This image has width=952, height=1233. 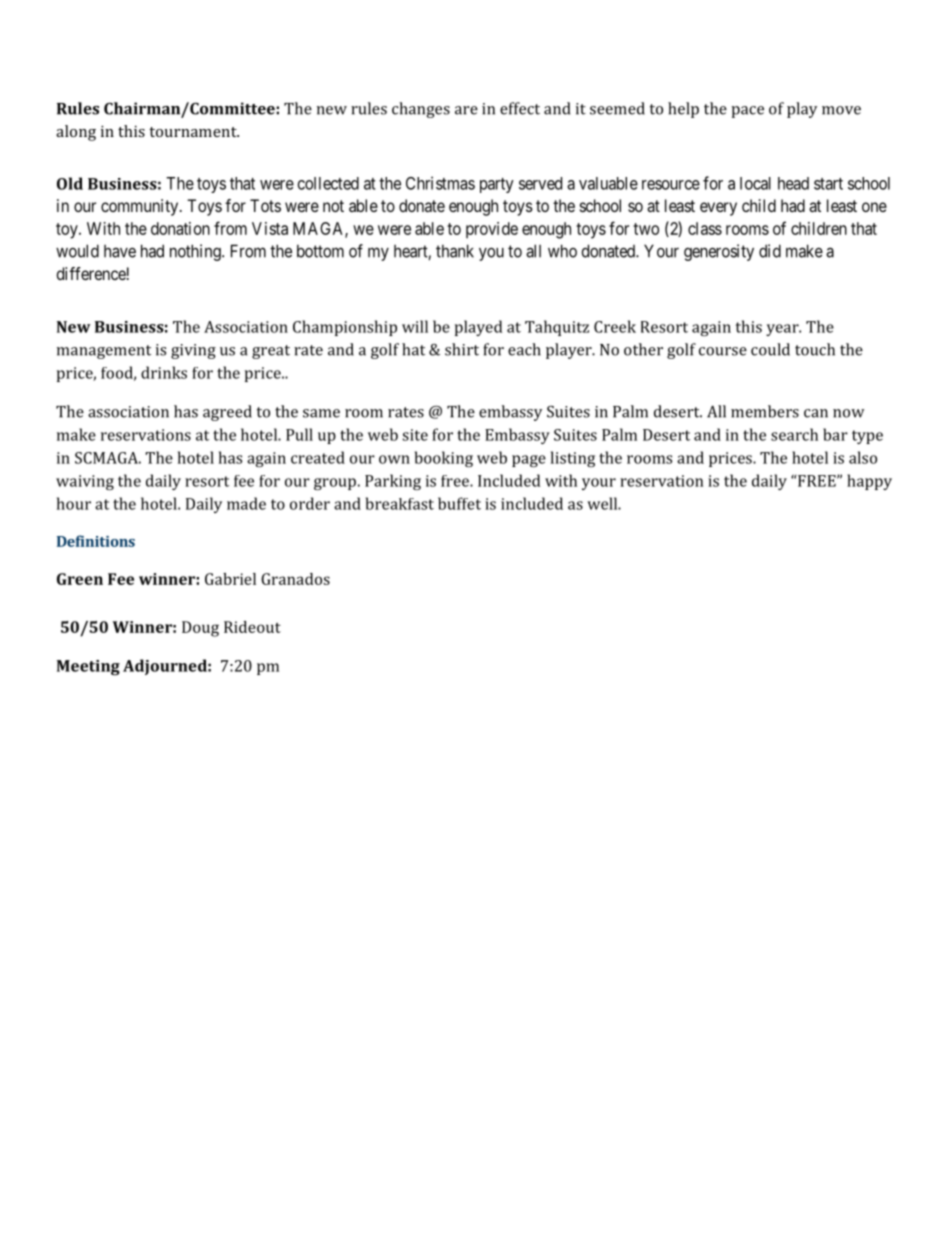 What do you see at coordinates (194, 132) in the image?
I see `tournament` at bounding box center [194, 132].
